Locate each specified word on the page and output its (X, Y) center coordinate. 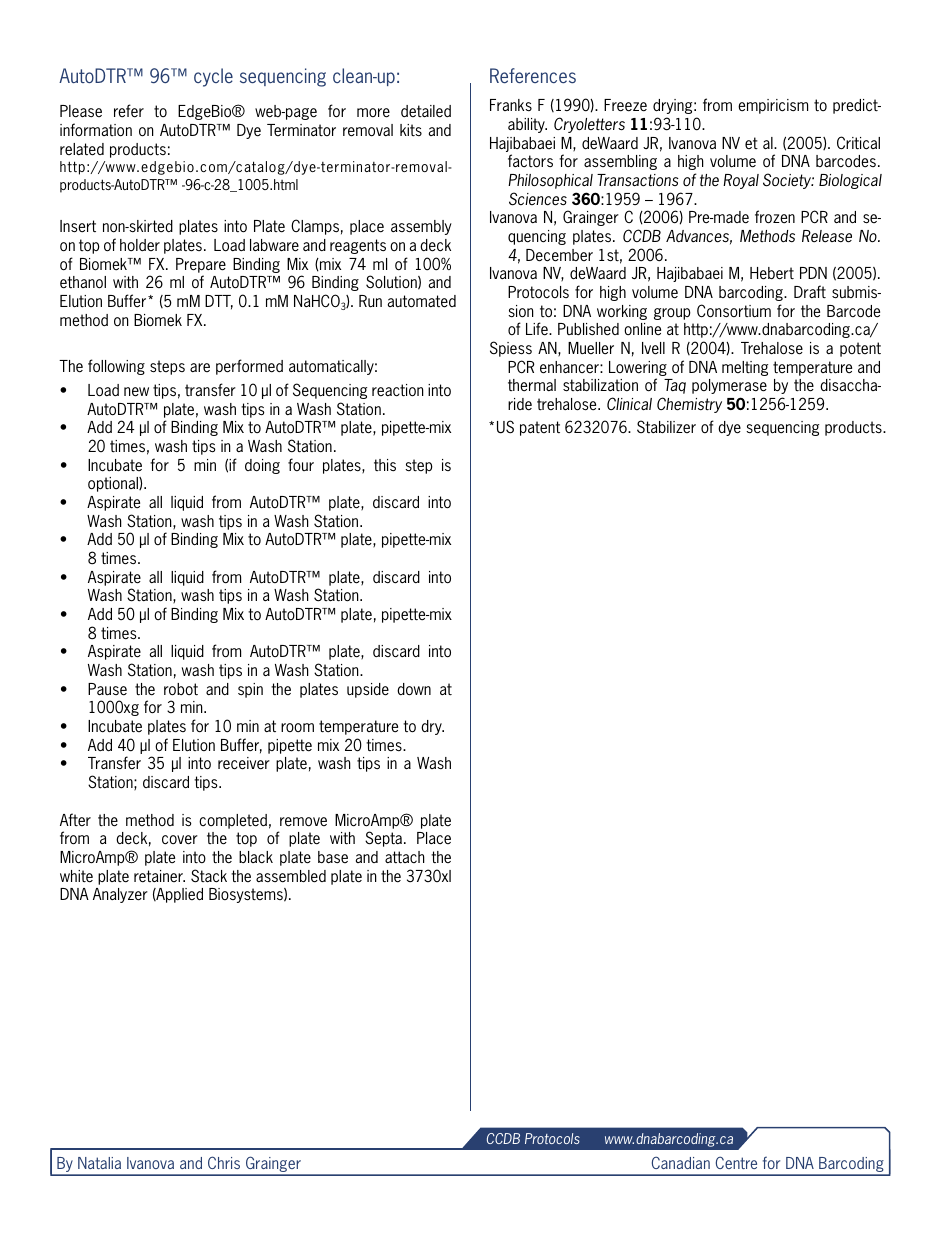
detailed (426, 111)
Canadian (681, 1162)
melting (745, 368)
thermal (532, 385)
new (136, 392)
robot (181, 689)
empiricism (773, 106)
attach (405, 857)
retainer (159, 876)
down (414, 689)
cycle (213, 77)
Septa (383, 839)
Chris (224, 1162)
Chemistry (689, 405)
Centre (736, 1162)
